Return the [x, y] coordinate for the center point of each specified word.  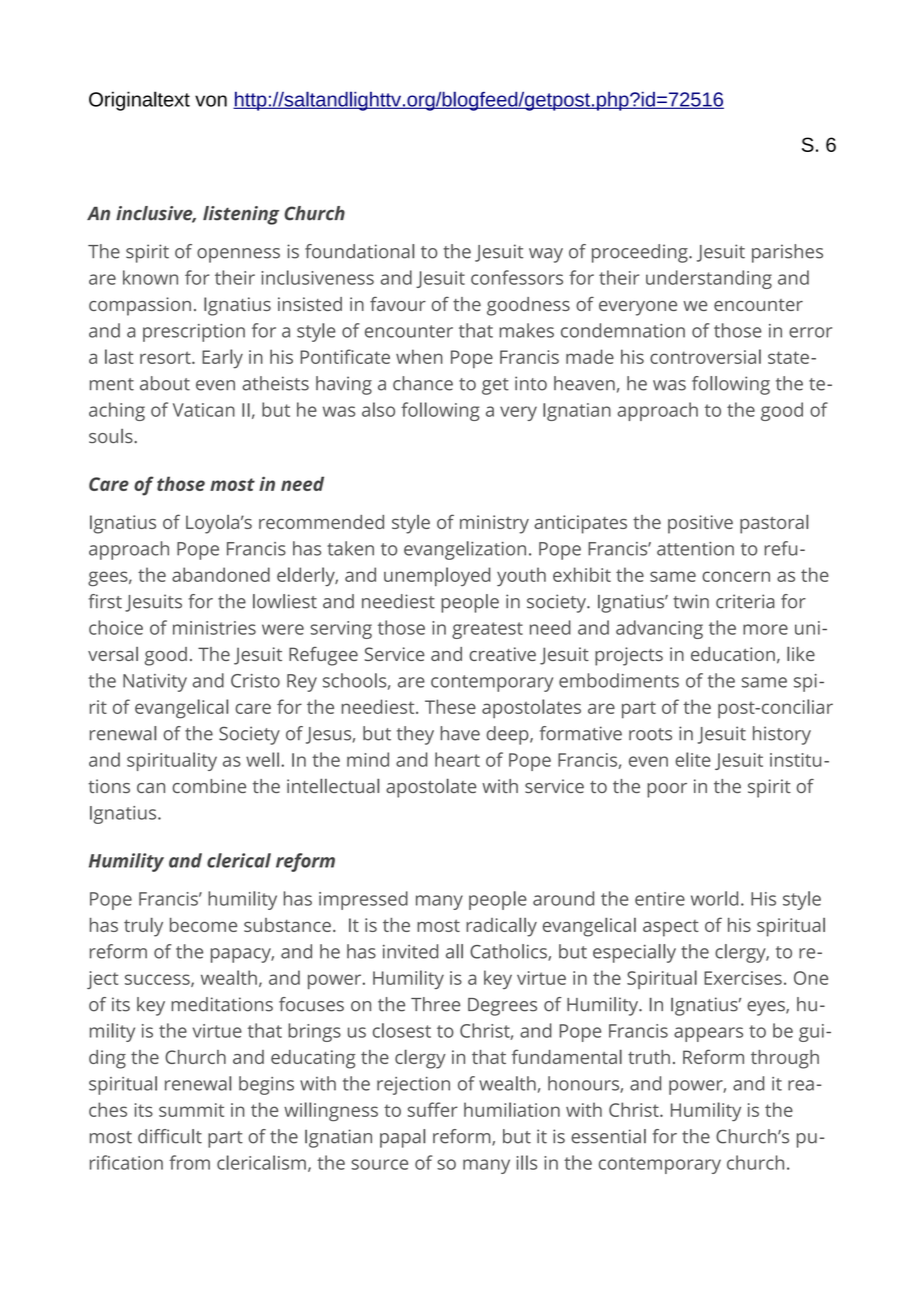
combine [209, 786]
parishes [787, 253]
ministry [494, 524]
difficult [170, 1136]
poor [667, 790]
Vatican [204, 410]
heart [457, 759]
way [546, 255]
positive [700, 524]
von [211, 101]
